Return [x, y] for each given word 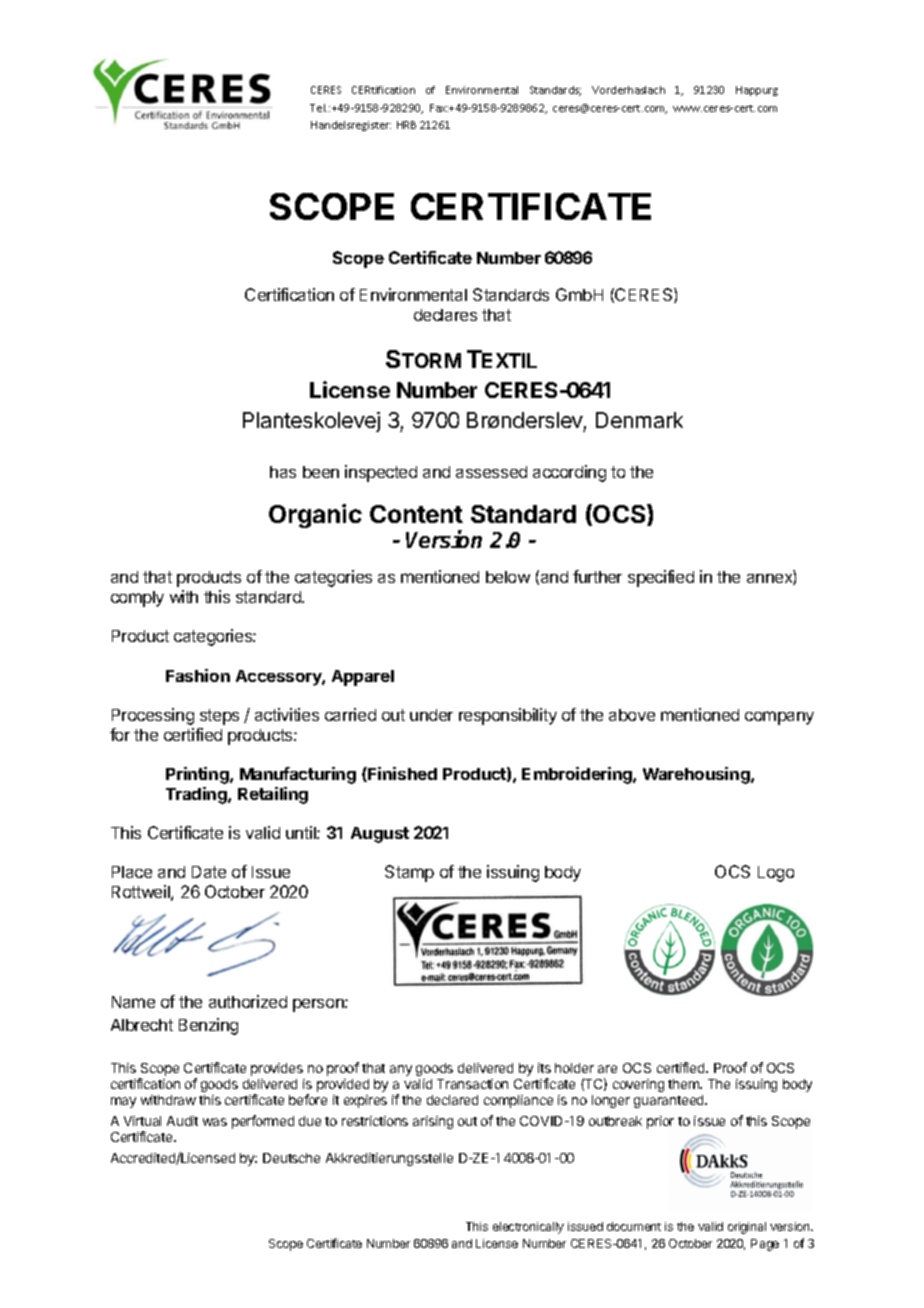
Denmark [639, 420]
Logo [776, 874]
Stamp [409, 873]
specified [661, 578]
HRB [406, 125]
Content [416, 514]
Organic [315, 516]
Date [209, 872]
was [215, 1122]
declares [445, 315]
